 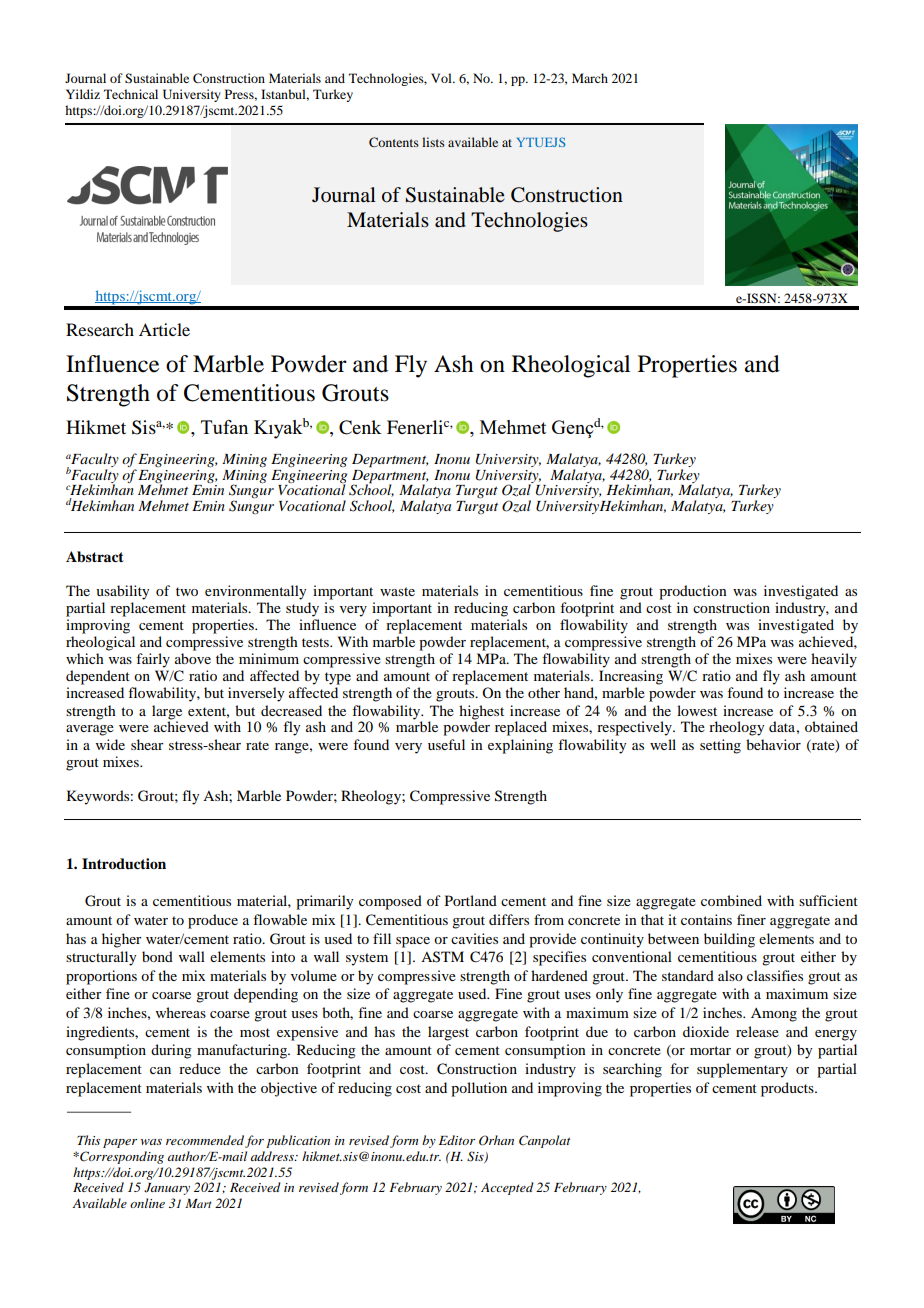 I want to click on lists, so click(x=433, y=142).
